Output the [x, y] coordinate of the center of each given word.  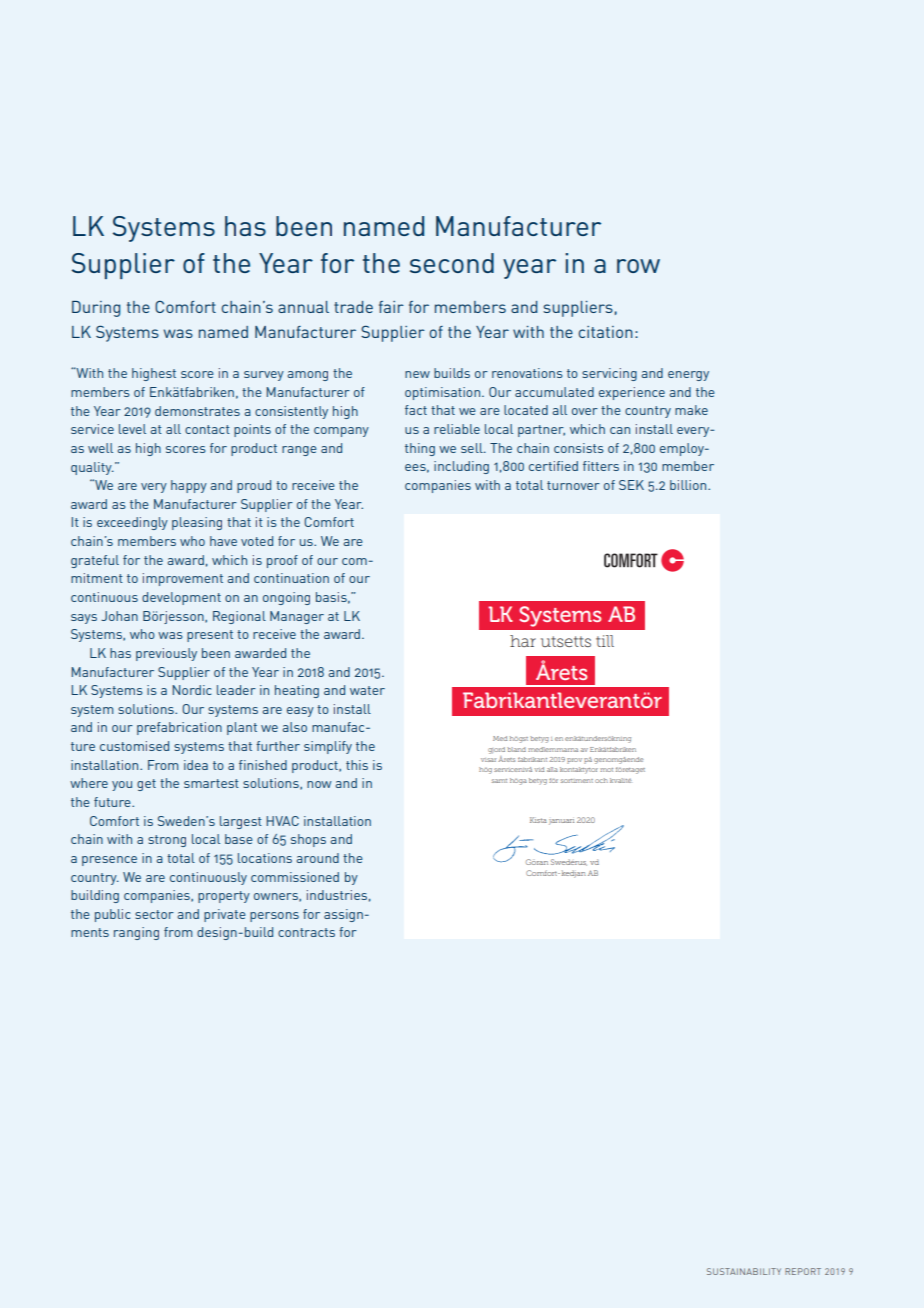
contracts [306, 932]
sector [154, 914]
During [96, 309]
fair [391, 307]
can [620, 430]
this [357, 765]
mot [606, 770]
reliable [457, 429]
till [605, 641]
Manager [297, 617]
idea [196, 765]
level [132, 429]
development [181, 598]
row [638, 266]
